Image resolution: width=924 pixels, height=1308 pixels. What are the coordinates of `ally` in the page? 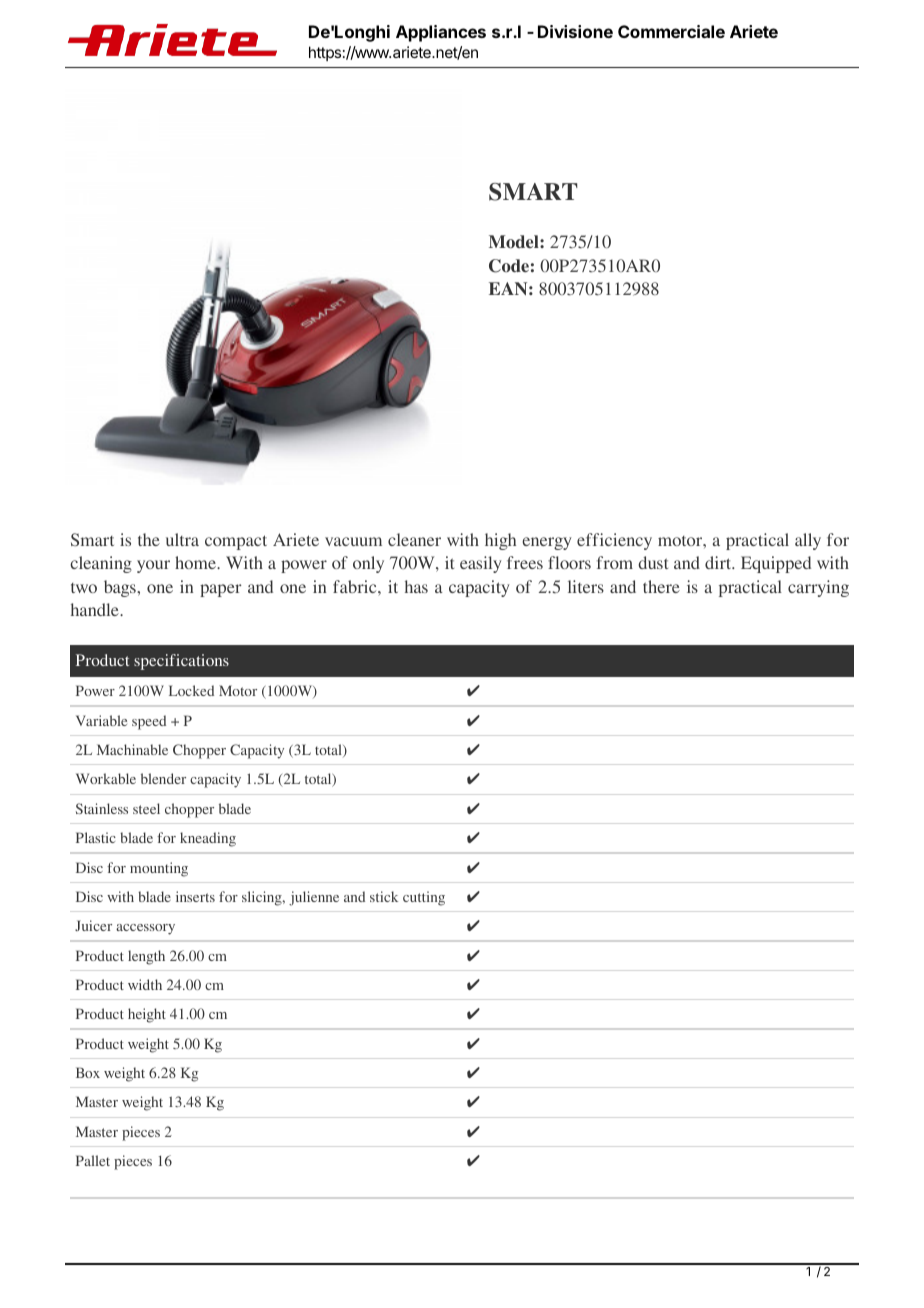 It's located at (808, 541).
